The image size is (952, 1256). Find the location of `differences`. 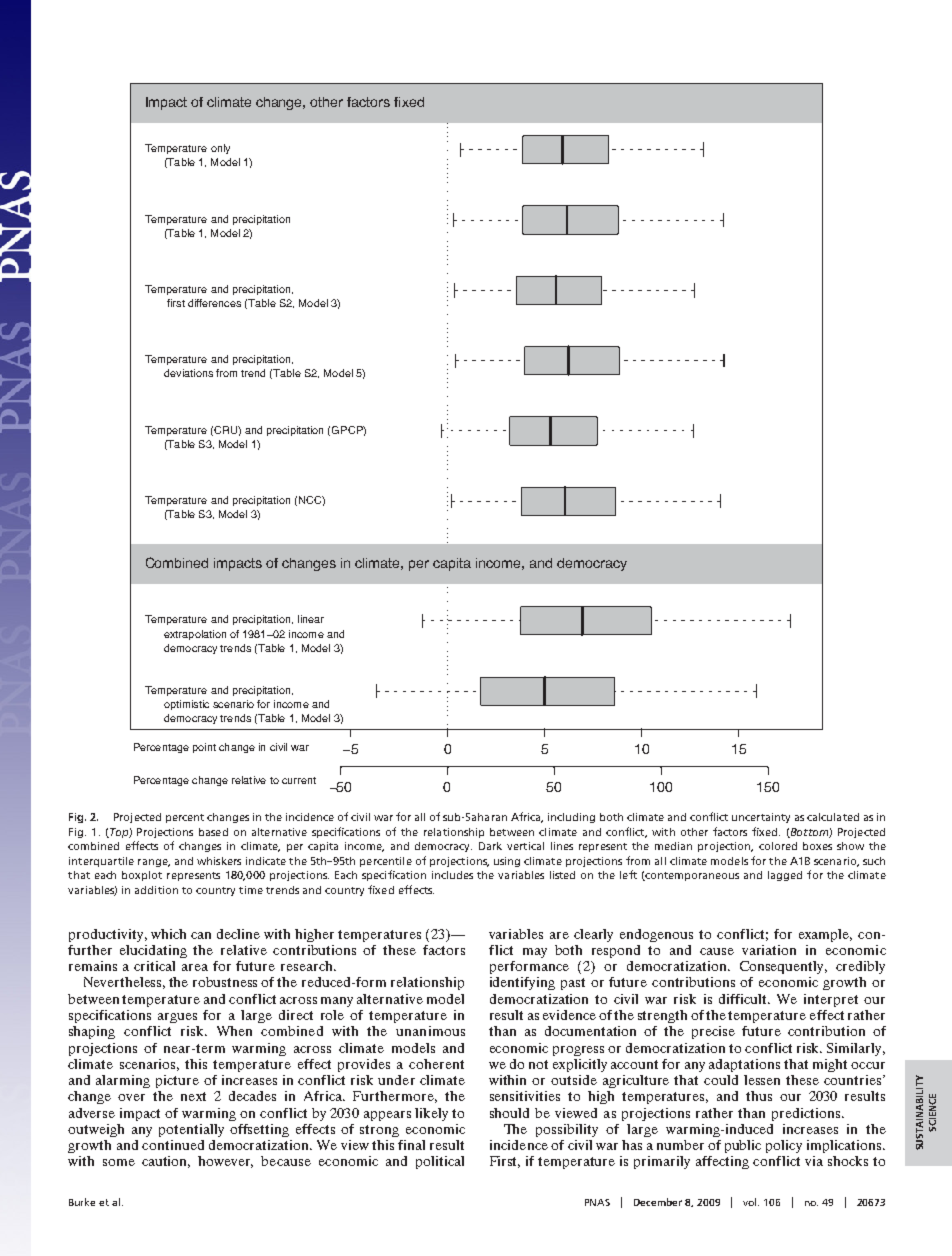

differences is located at coordinates (214, 303).
